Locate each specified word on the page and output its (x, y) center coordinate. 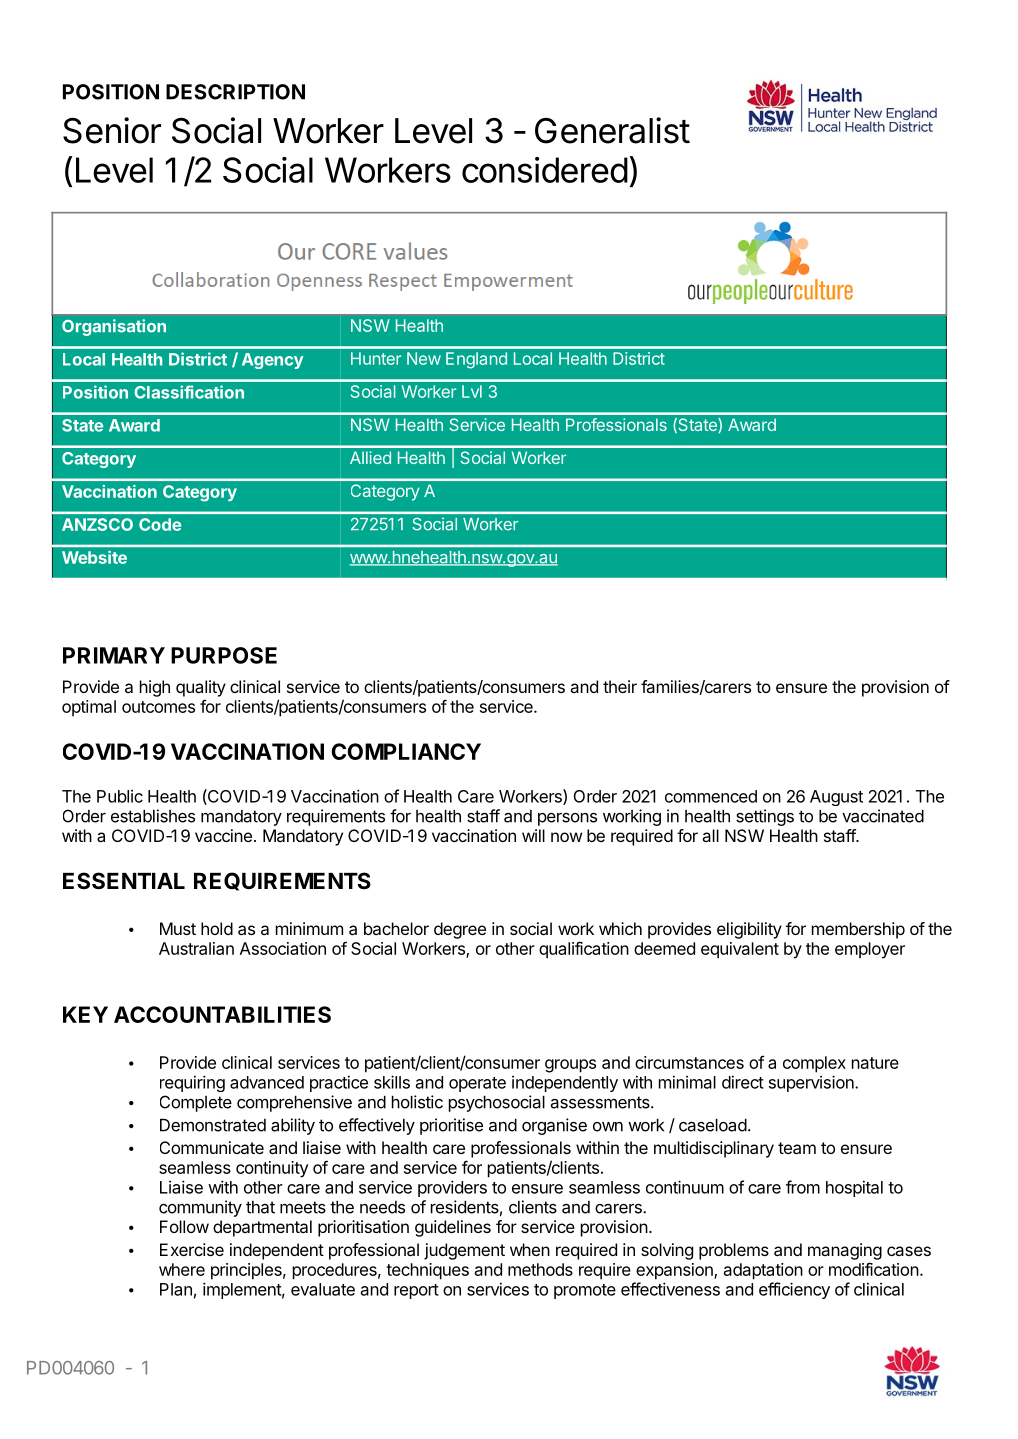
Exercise (192, 1249)
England (476, 360)
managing (845, 1251)
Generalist (612, 130)
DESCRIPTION (235, 92)
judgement (464, 1251)
